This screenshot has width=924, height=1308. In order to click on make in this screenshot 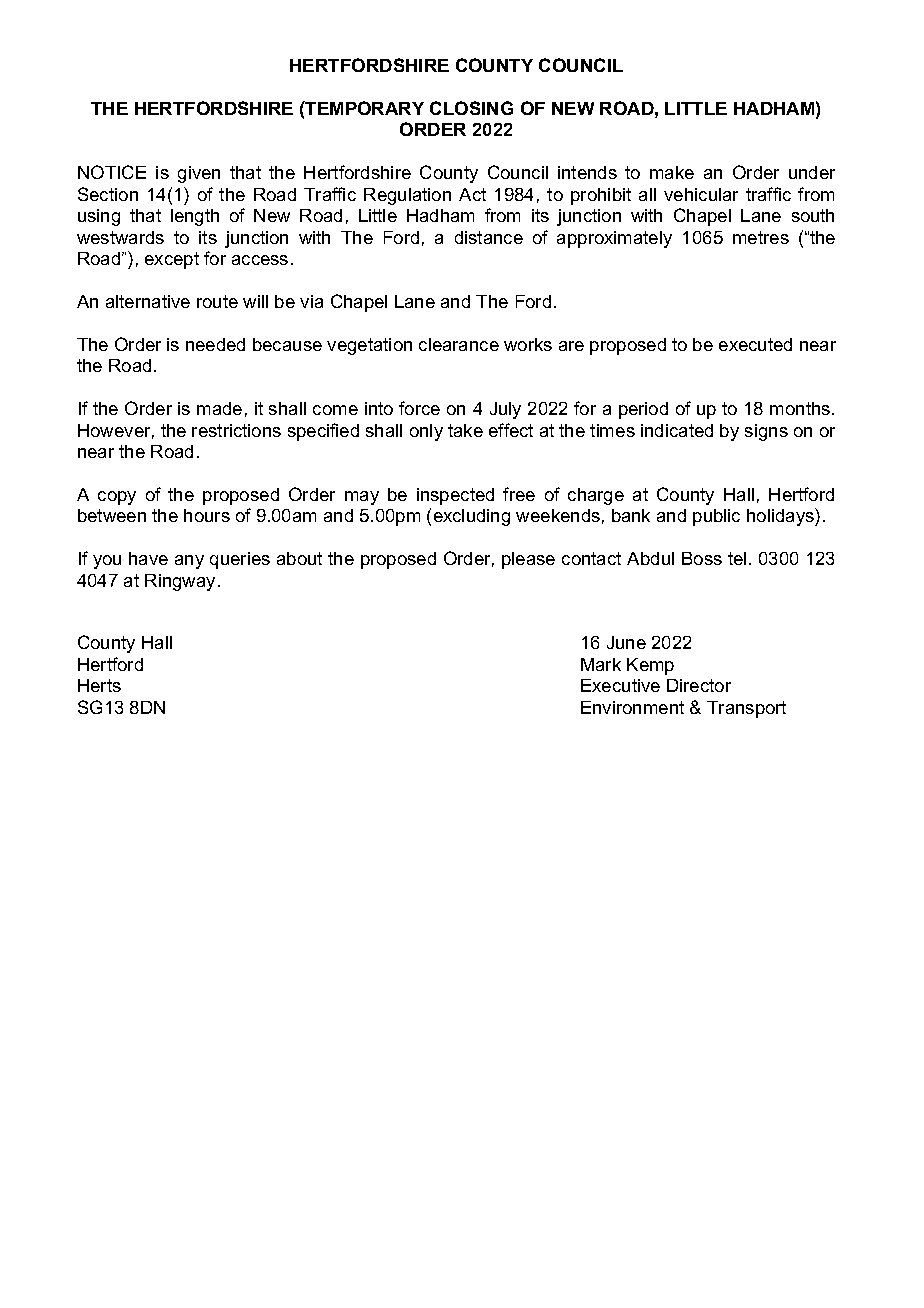, I will do `click(672, 172)`.
